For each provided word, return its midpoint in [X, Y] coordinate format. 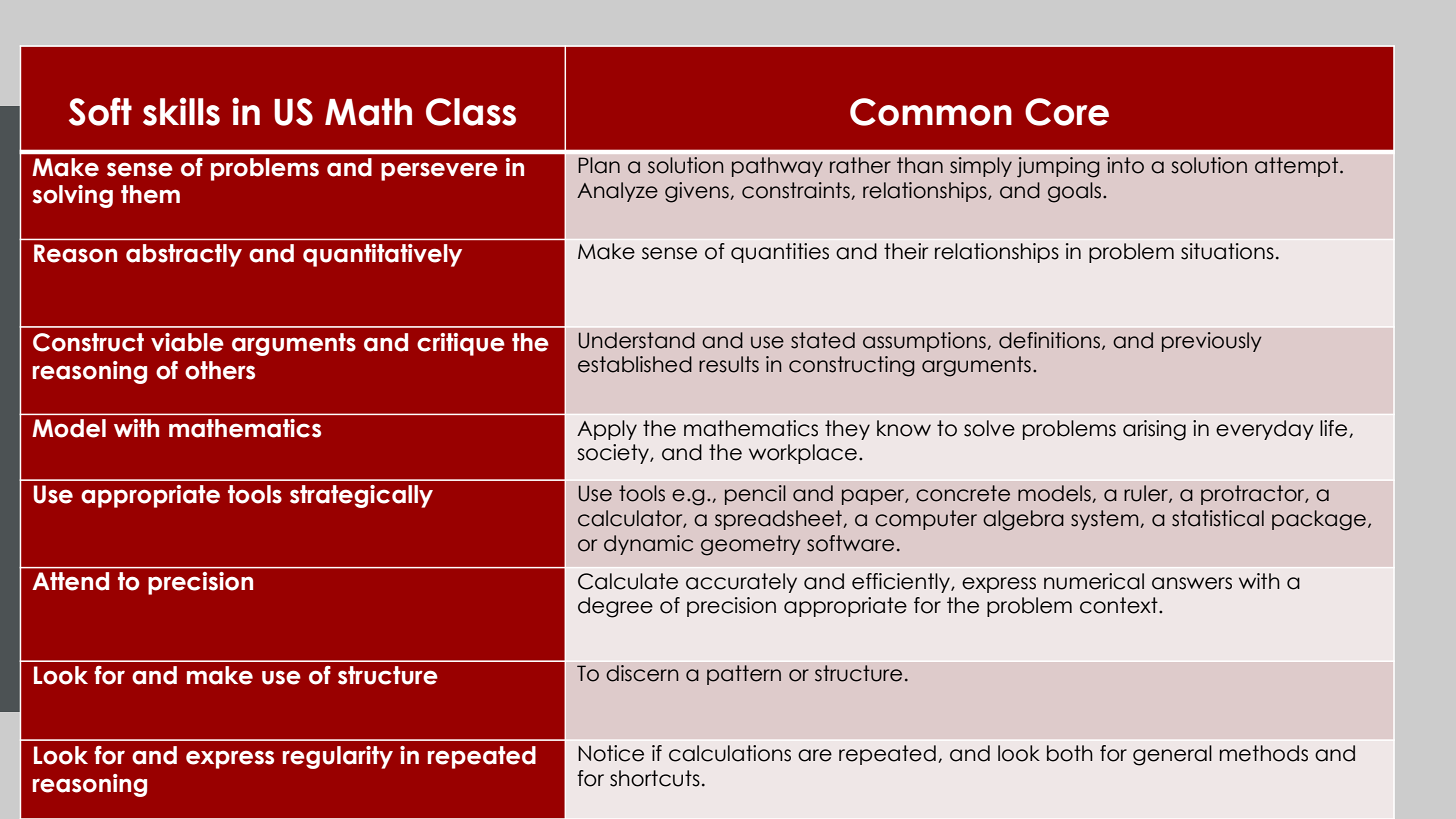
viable [187, 342]
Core [1067, 112]
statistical [1218, 518]
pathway [777, 167]
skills [181, 111]
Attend [70, 581]
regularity [338, 757]
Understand [637, 340]
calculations [730, 753]
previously [1212, 342]
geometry [751, 545]
